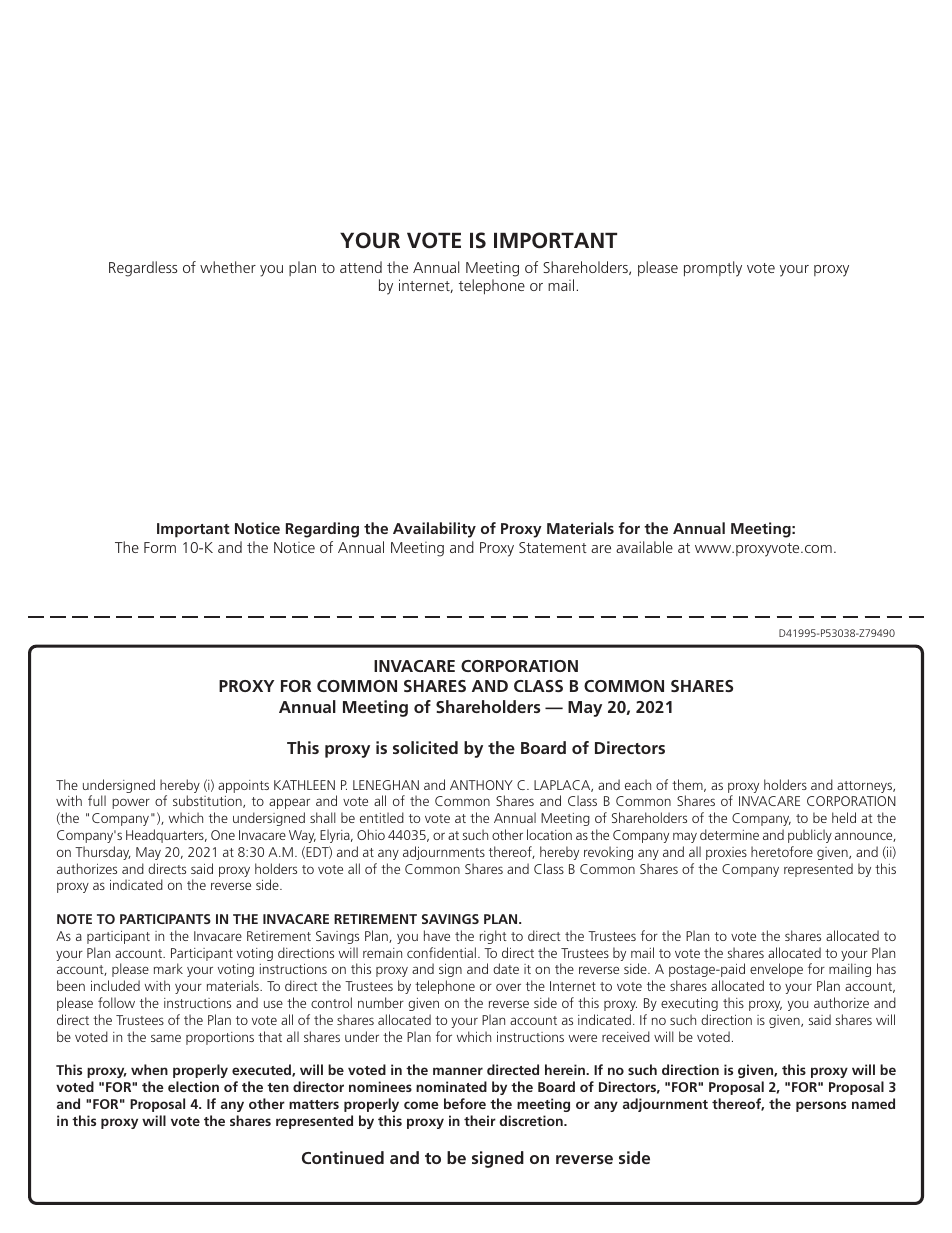  What do you see at coordinates (434, 530) in the screenshot?
I see `Availability` at bounding box center [434, 530].
